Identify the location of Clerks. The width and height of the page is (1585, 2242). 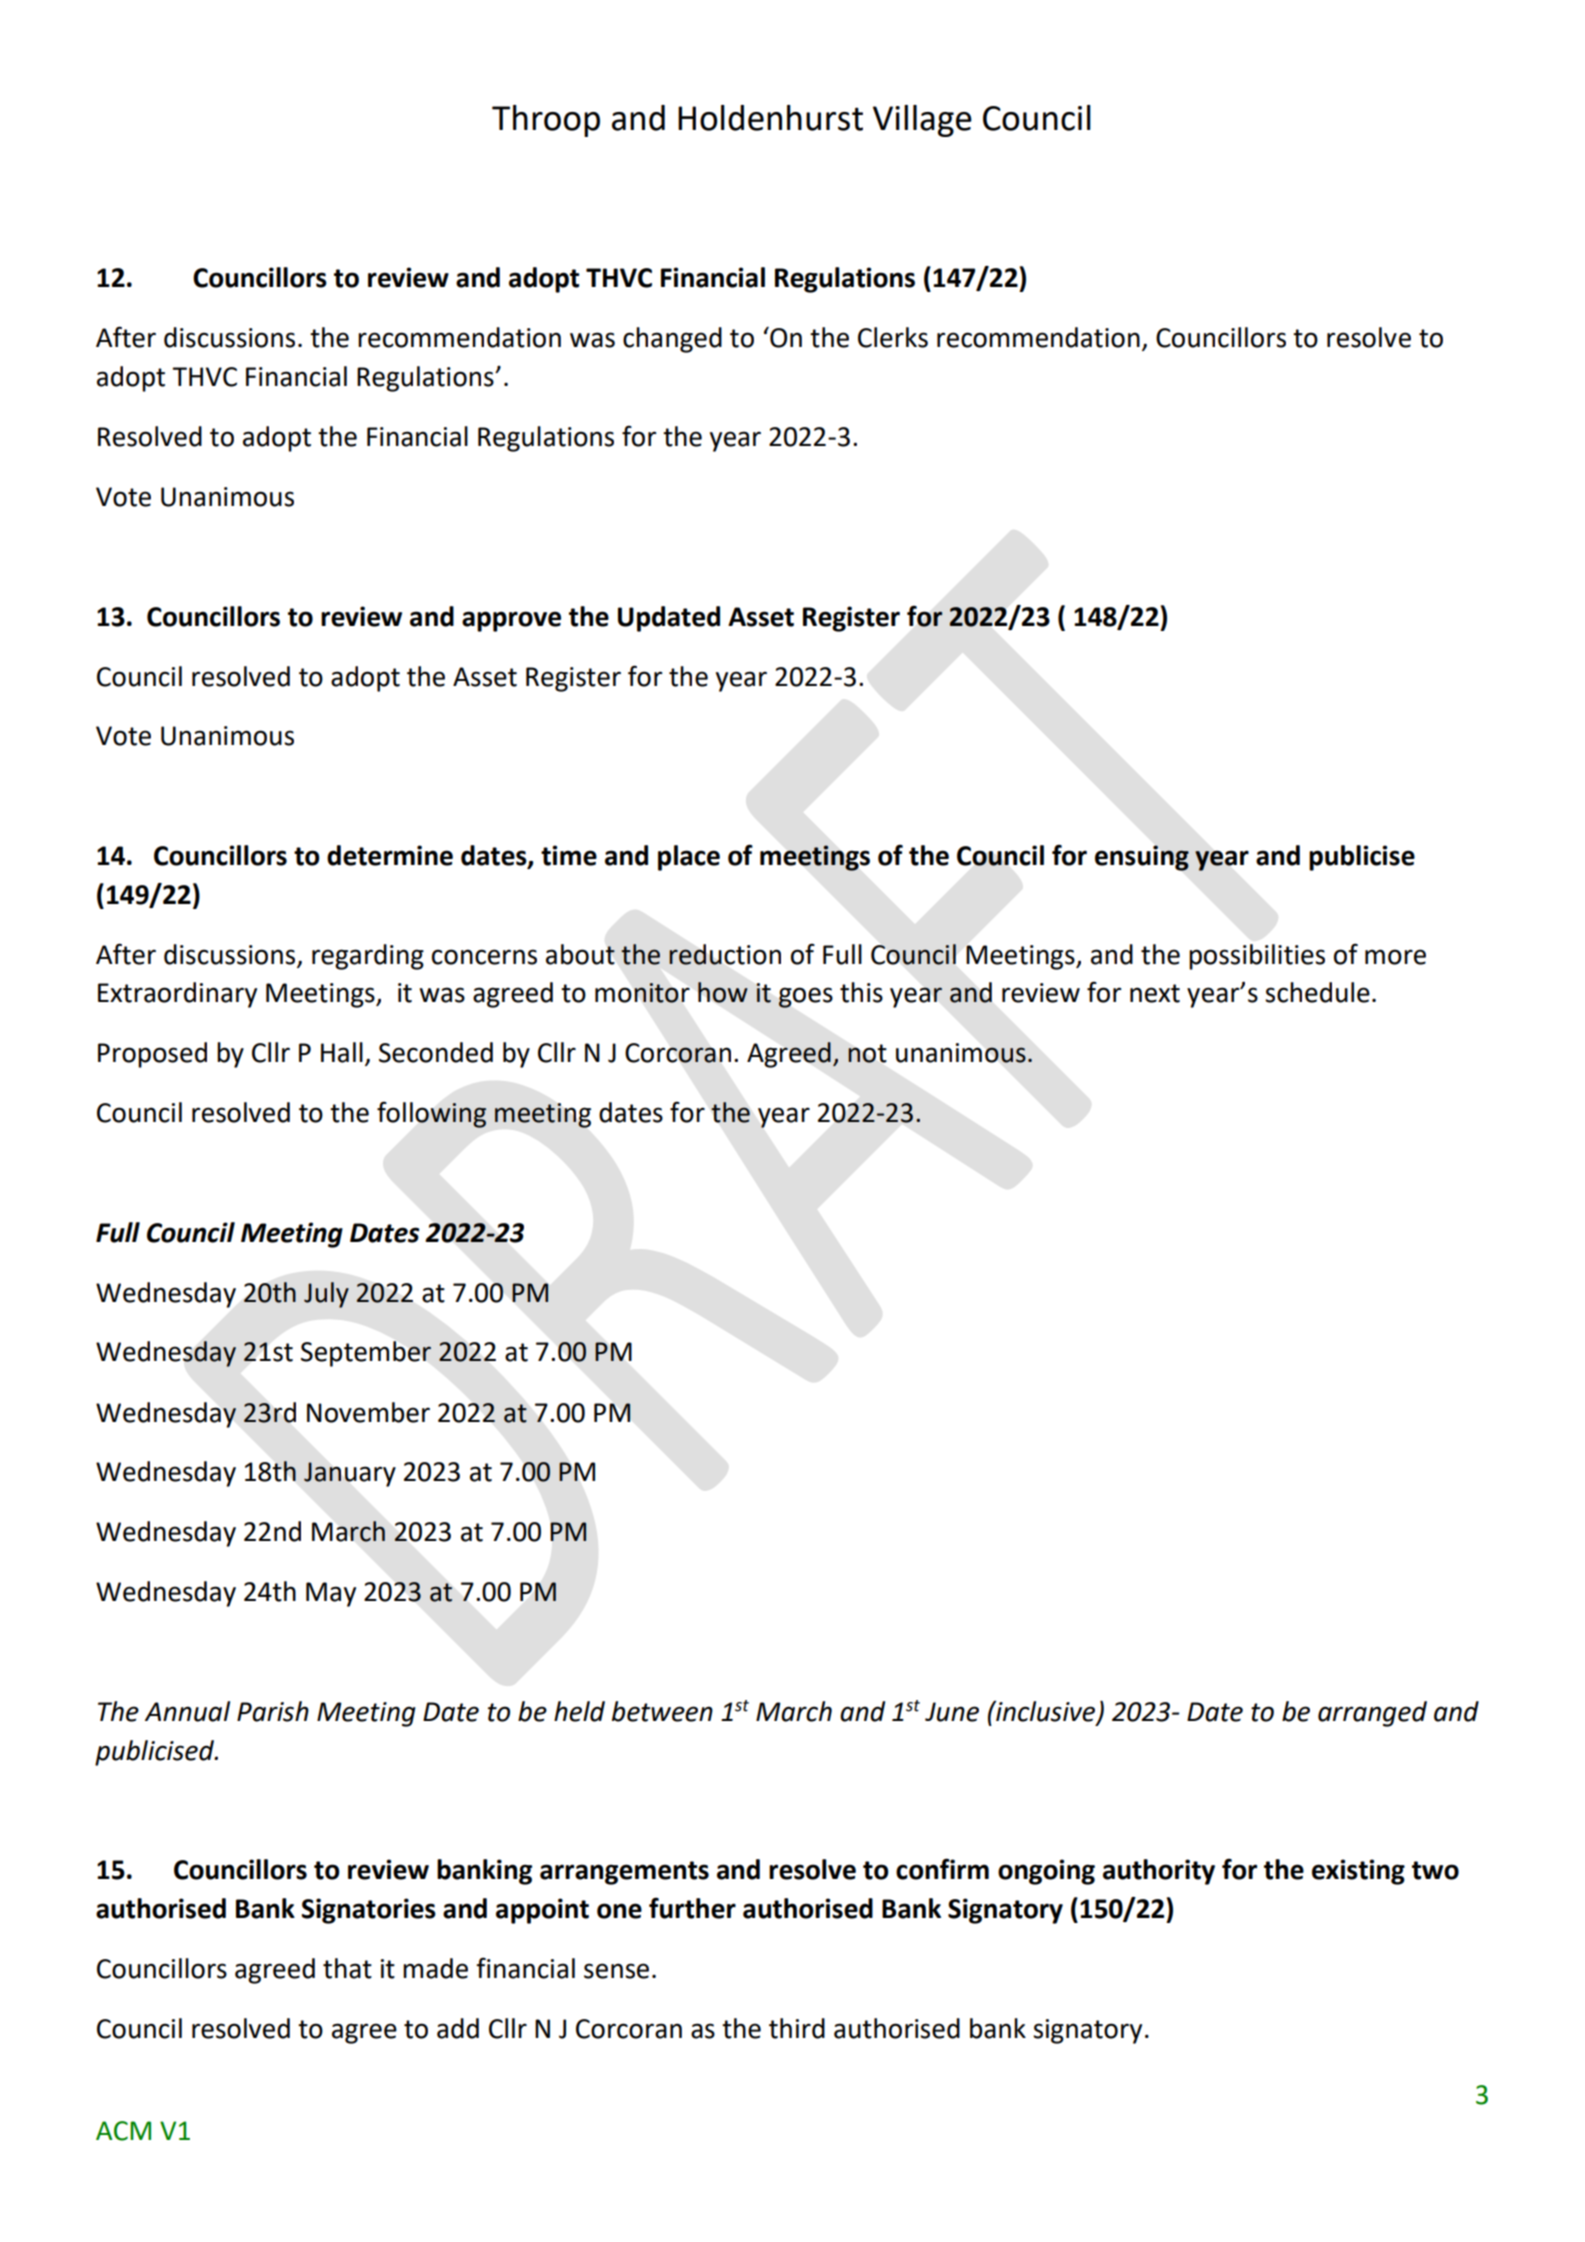
(893, 337).
